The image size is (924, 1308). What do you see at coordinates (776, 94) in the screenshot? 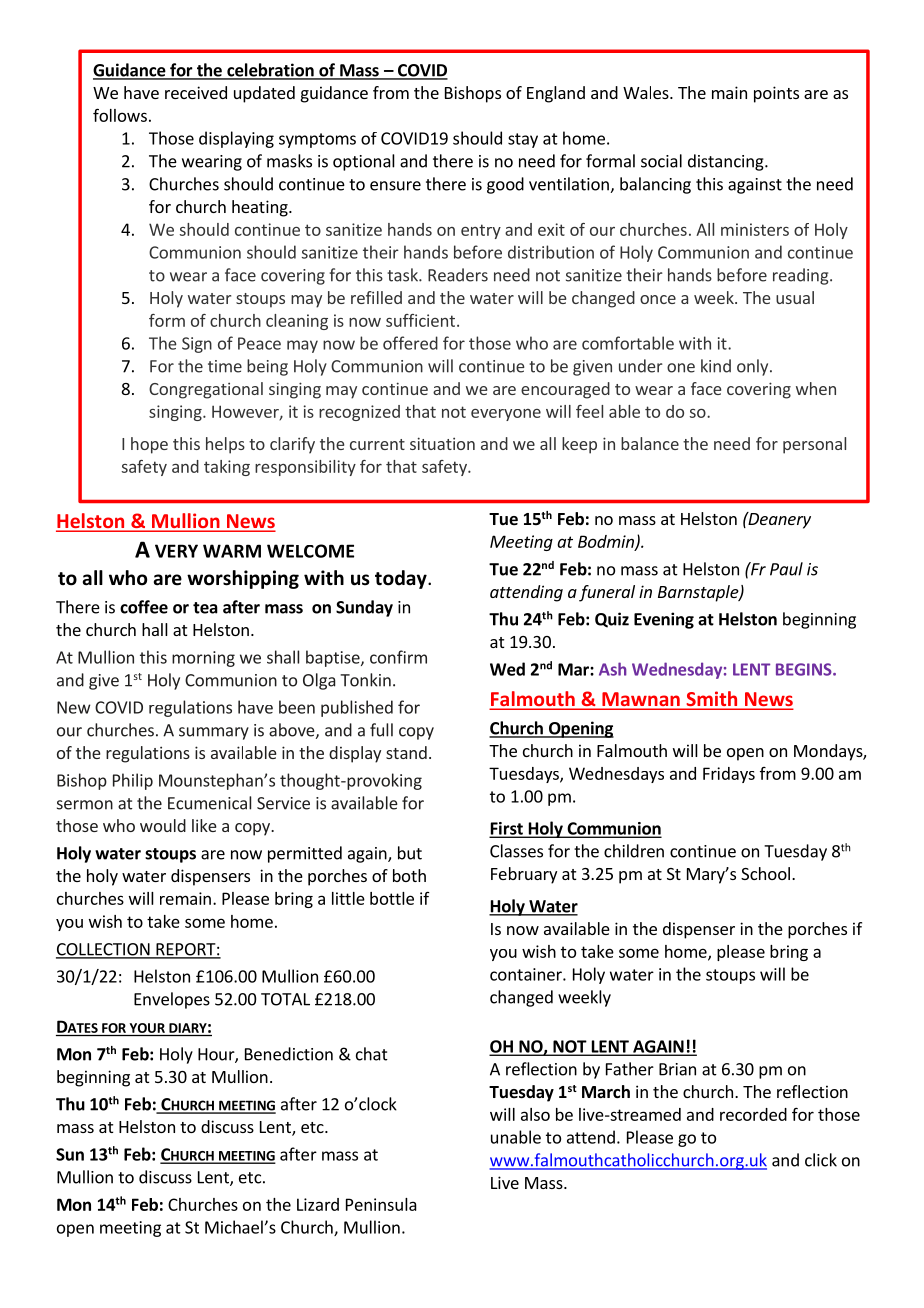
I see `points` at bounding box center [776, 94].
